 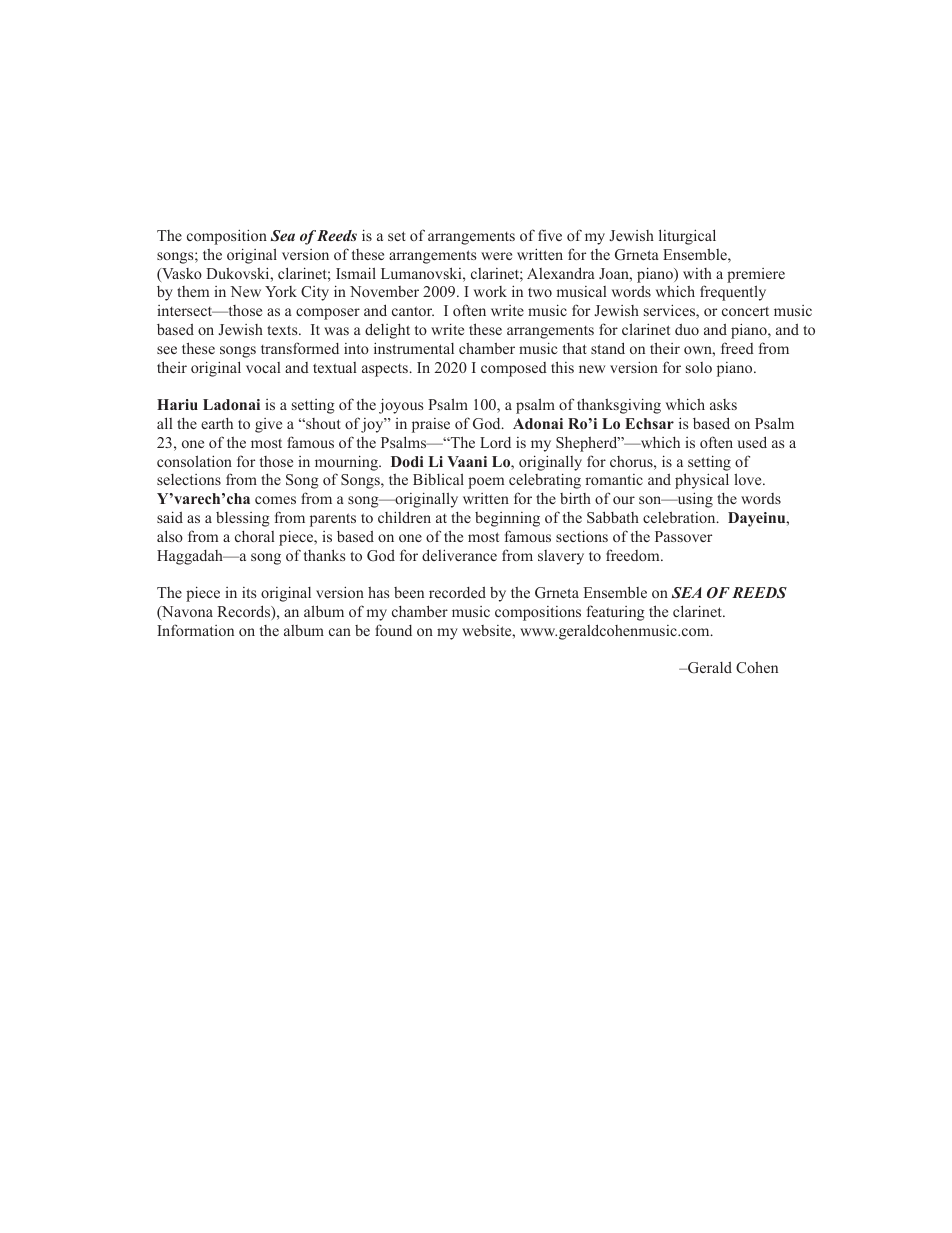 I want to click on vocal, so click(x=263, y=367).
